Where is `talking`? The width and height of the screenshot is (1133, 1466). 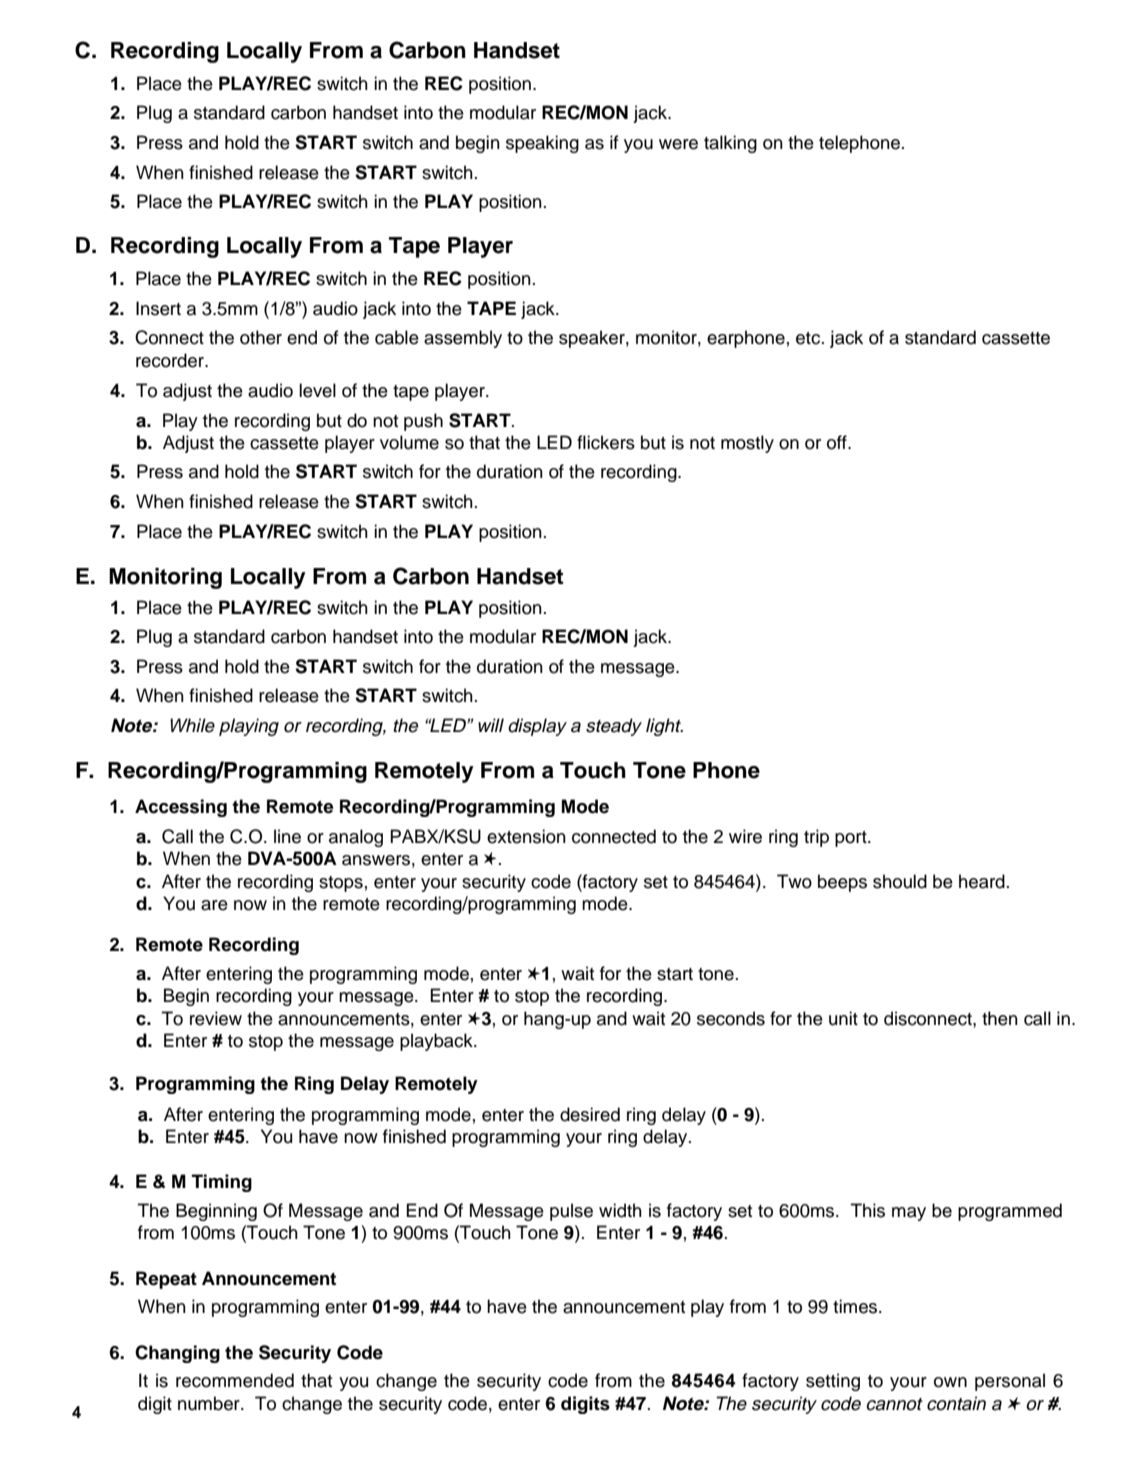
talking is located at coordinates (730, 144).
